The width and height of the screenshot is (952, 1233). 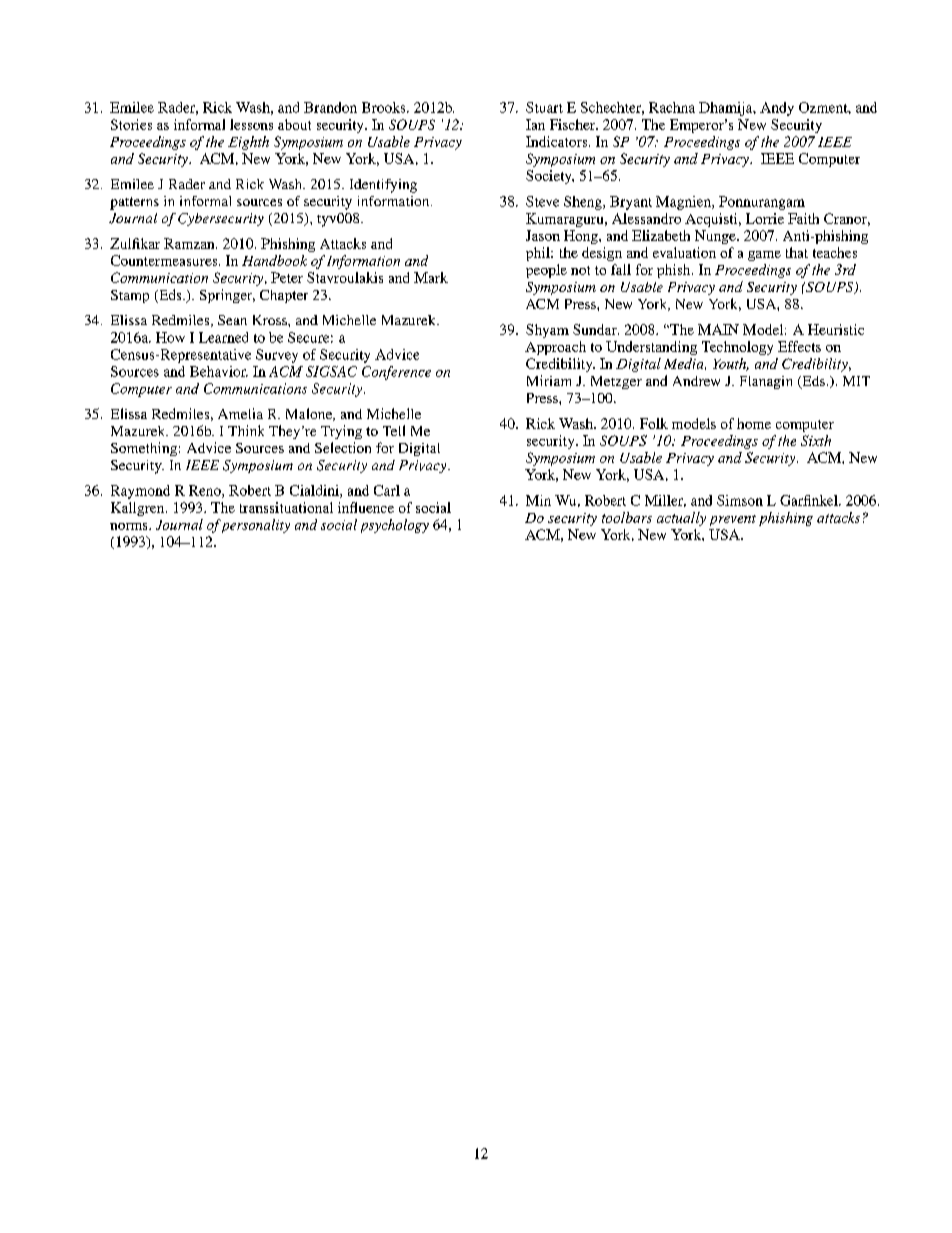 What do you see at coordinates (232, 320) in the screenshot?
I see `Sean` at bounding box center [232, 320].
